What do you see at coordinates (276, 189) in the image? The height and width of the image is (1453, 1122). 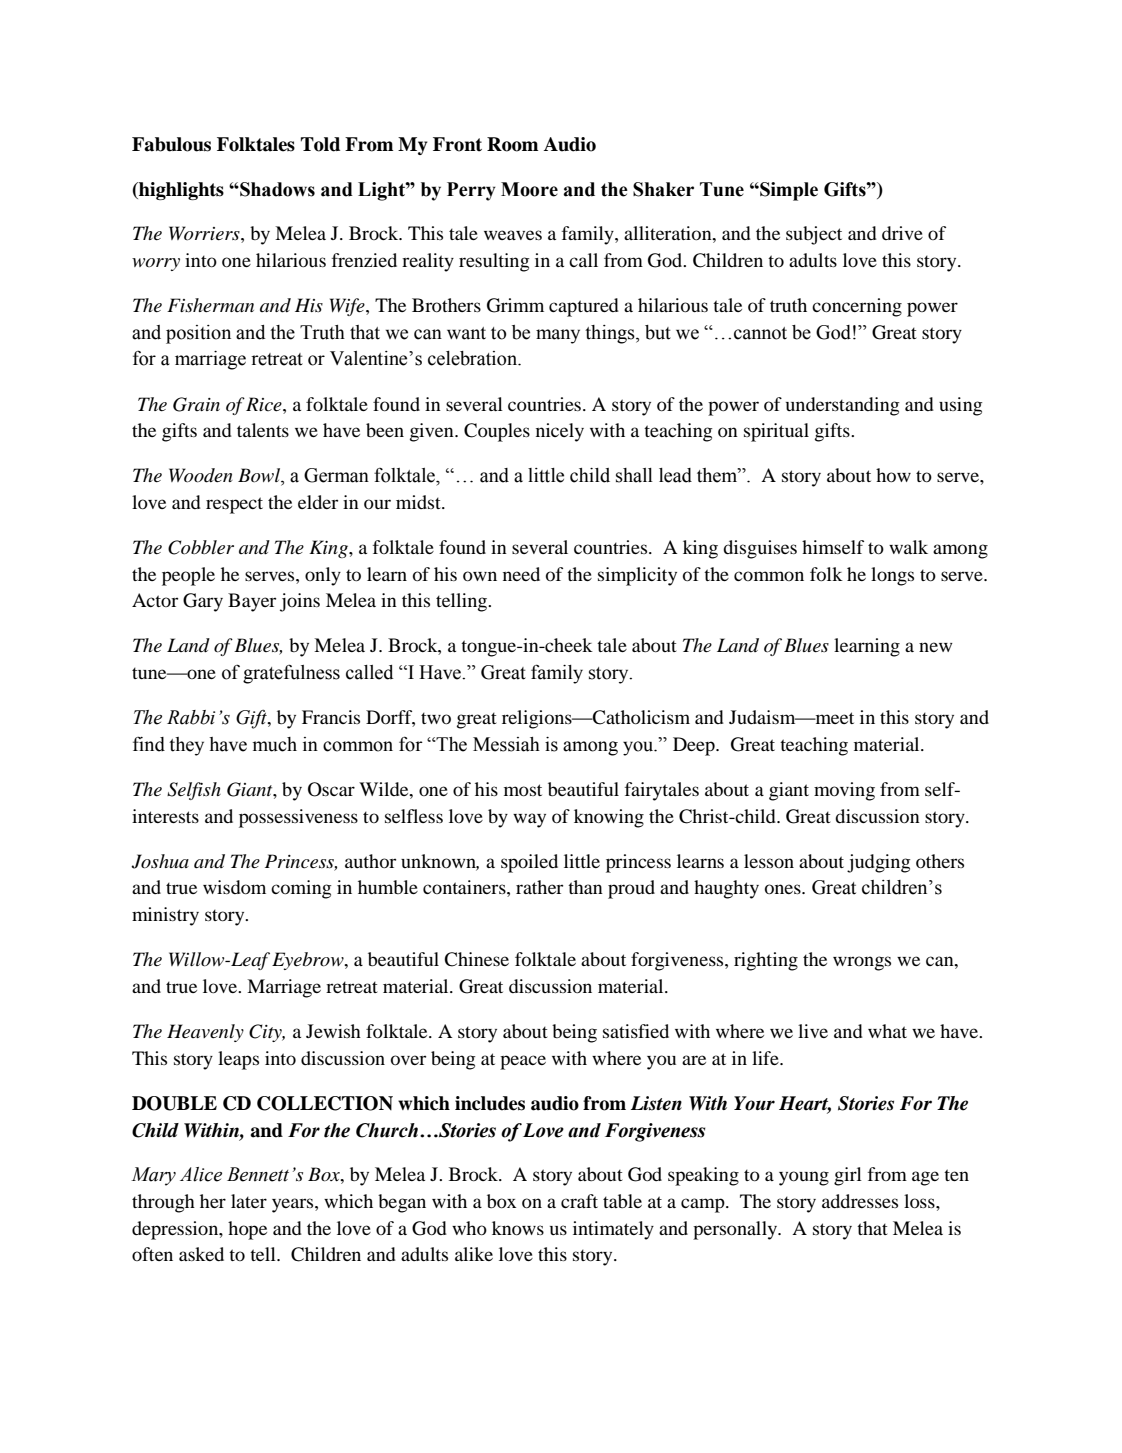 I see `Shadows` at bounding box center [276, 189].
